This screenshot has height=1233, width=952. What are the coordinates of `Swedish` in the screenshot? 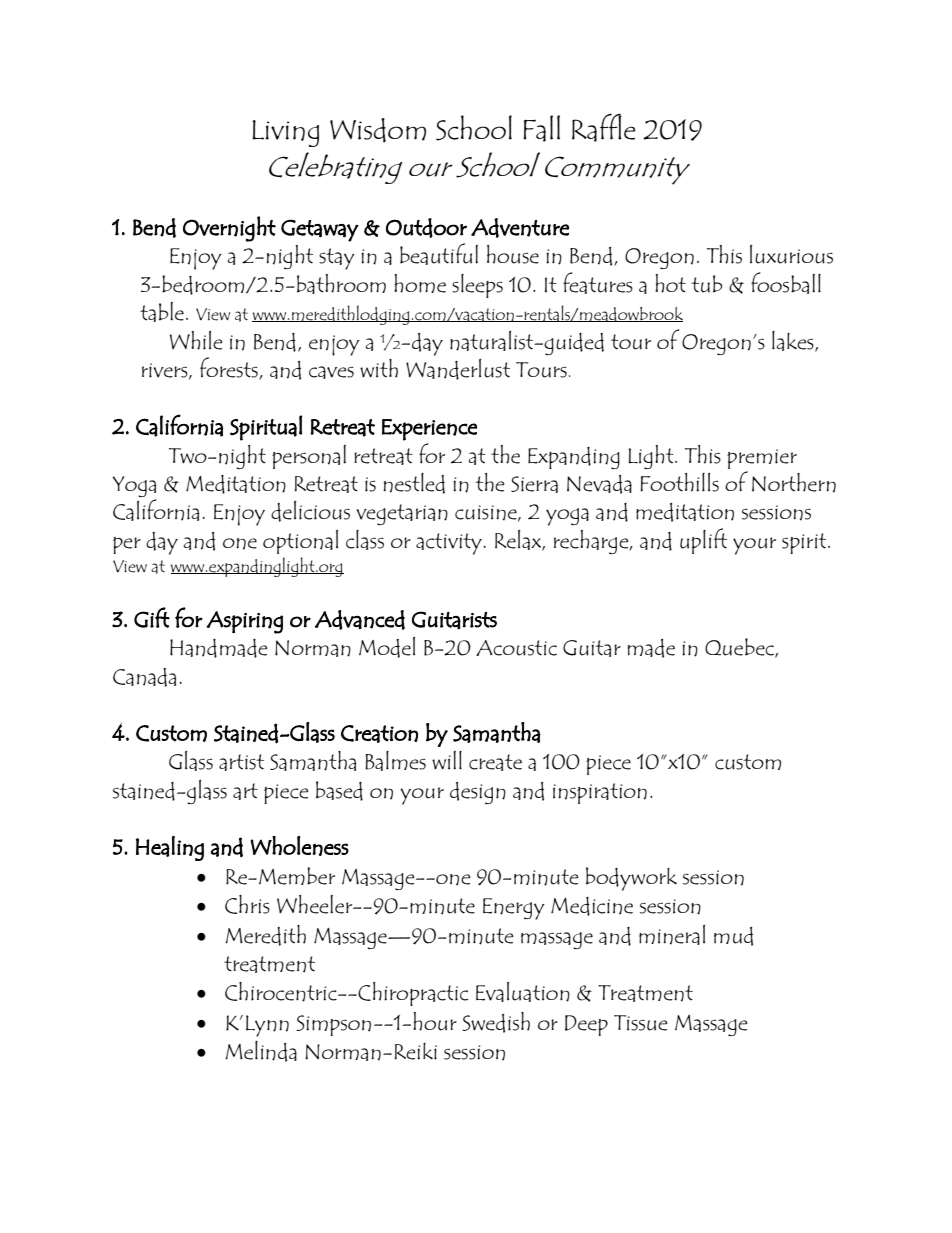 It's located at (496, 1022).
